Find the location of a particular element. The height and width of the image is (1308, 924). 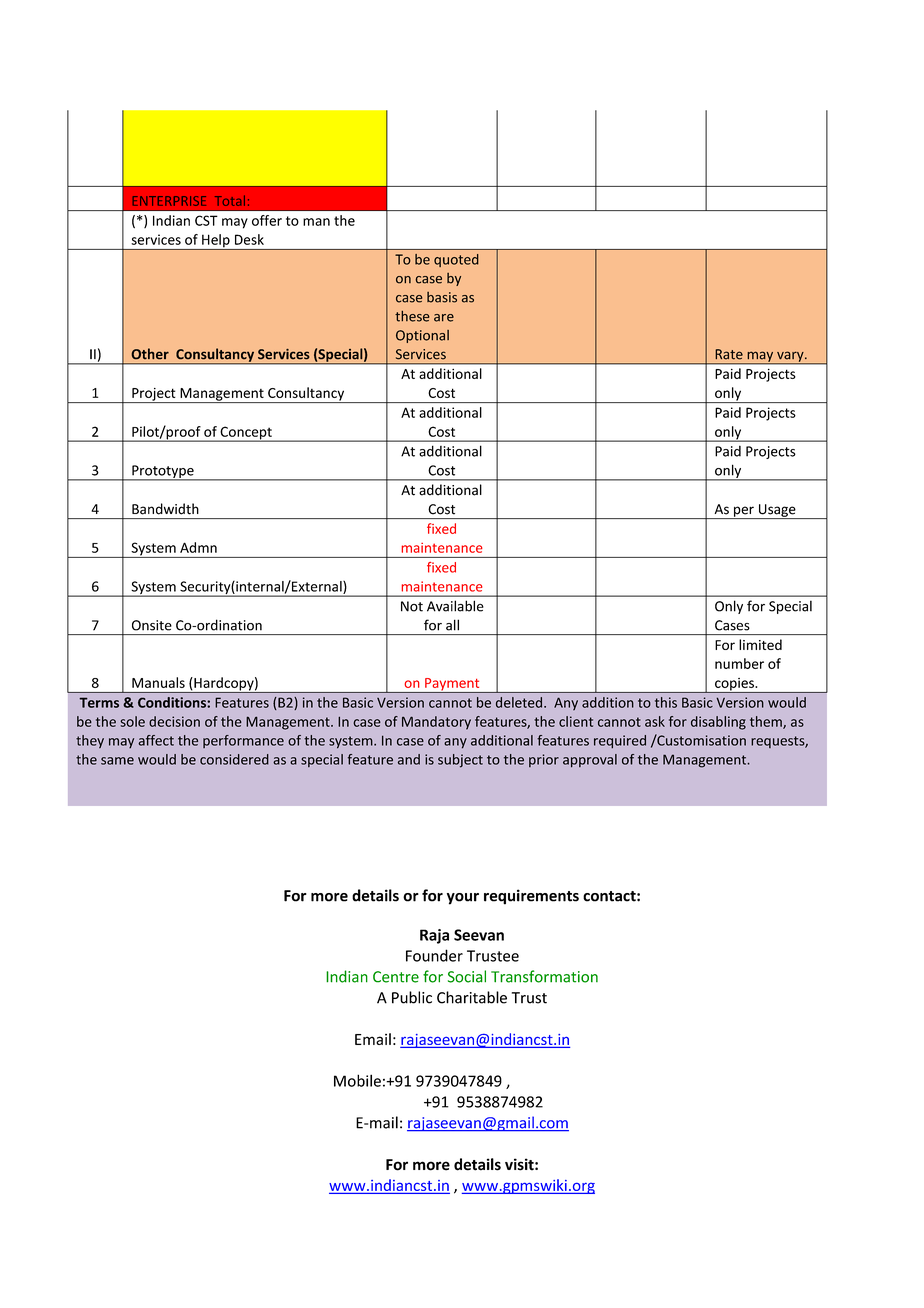

Rate is located at coordinates (729, 354).
